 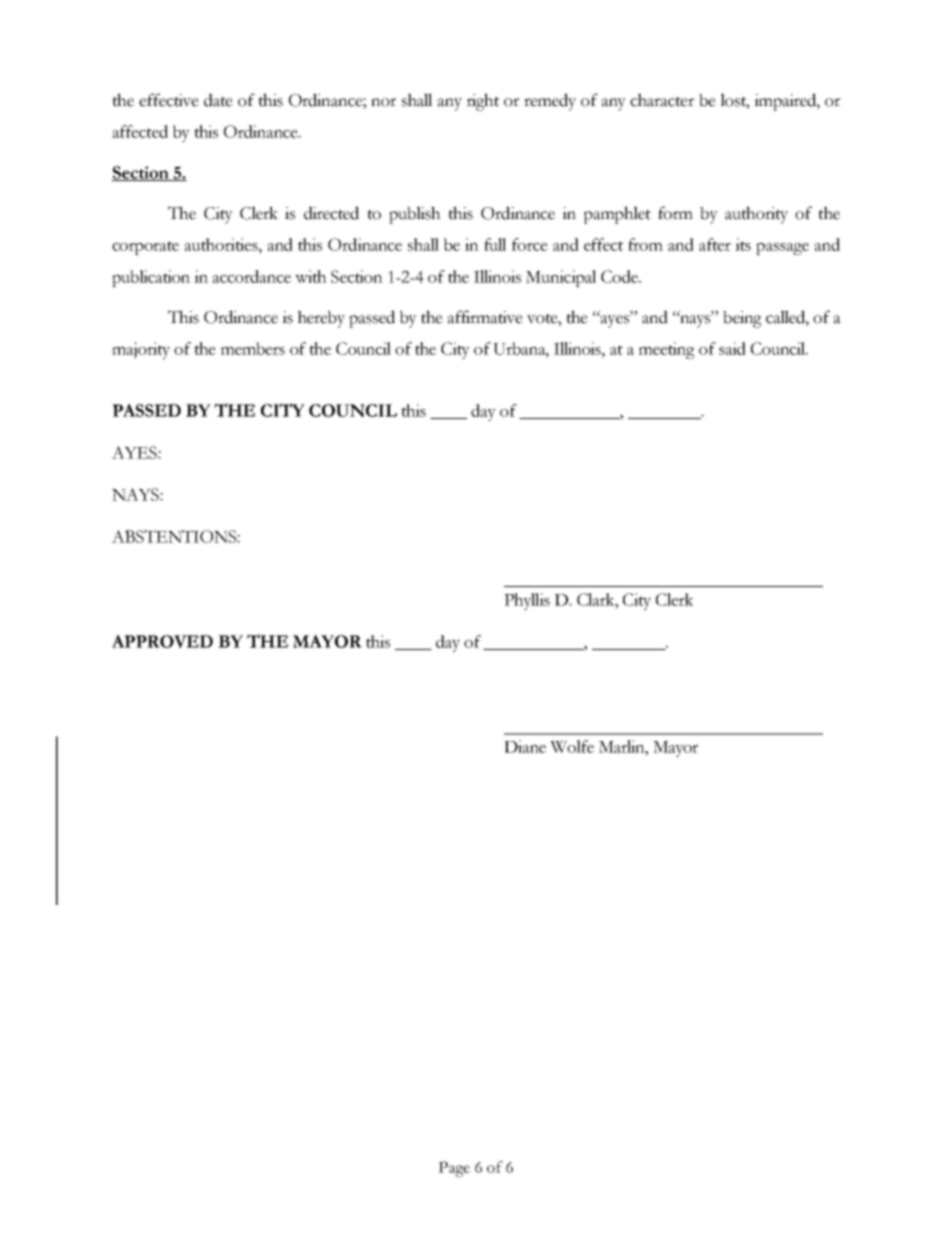 What do you see at coordinates (662, 100) in the screenshot?
I see `character` at bounding box center [662, 100].
